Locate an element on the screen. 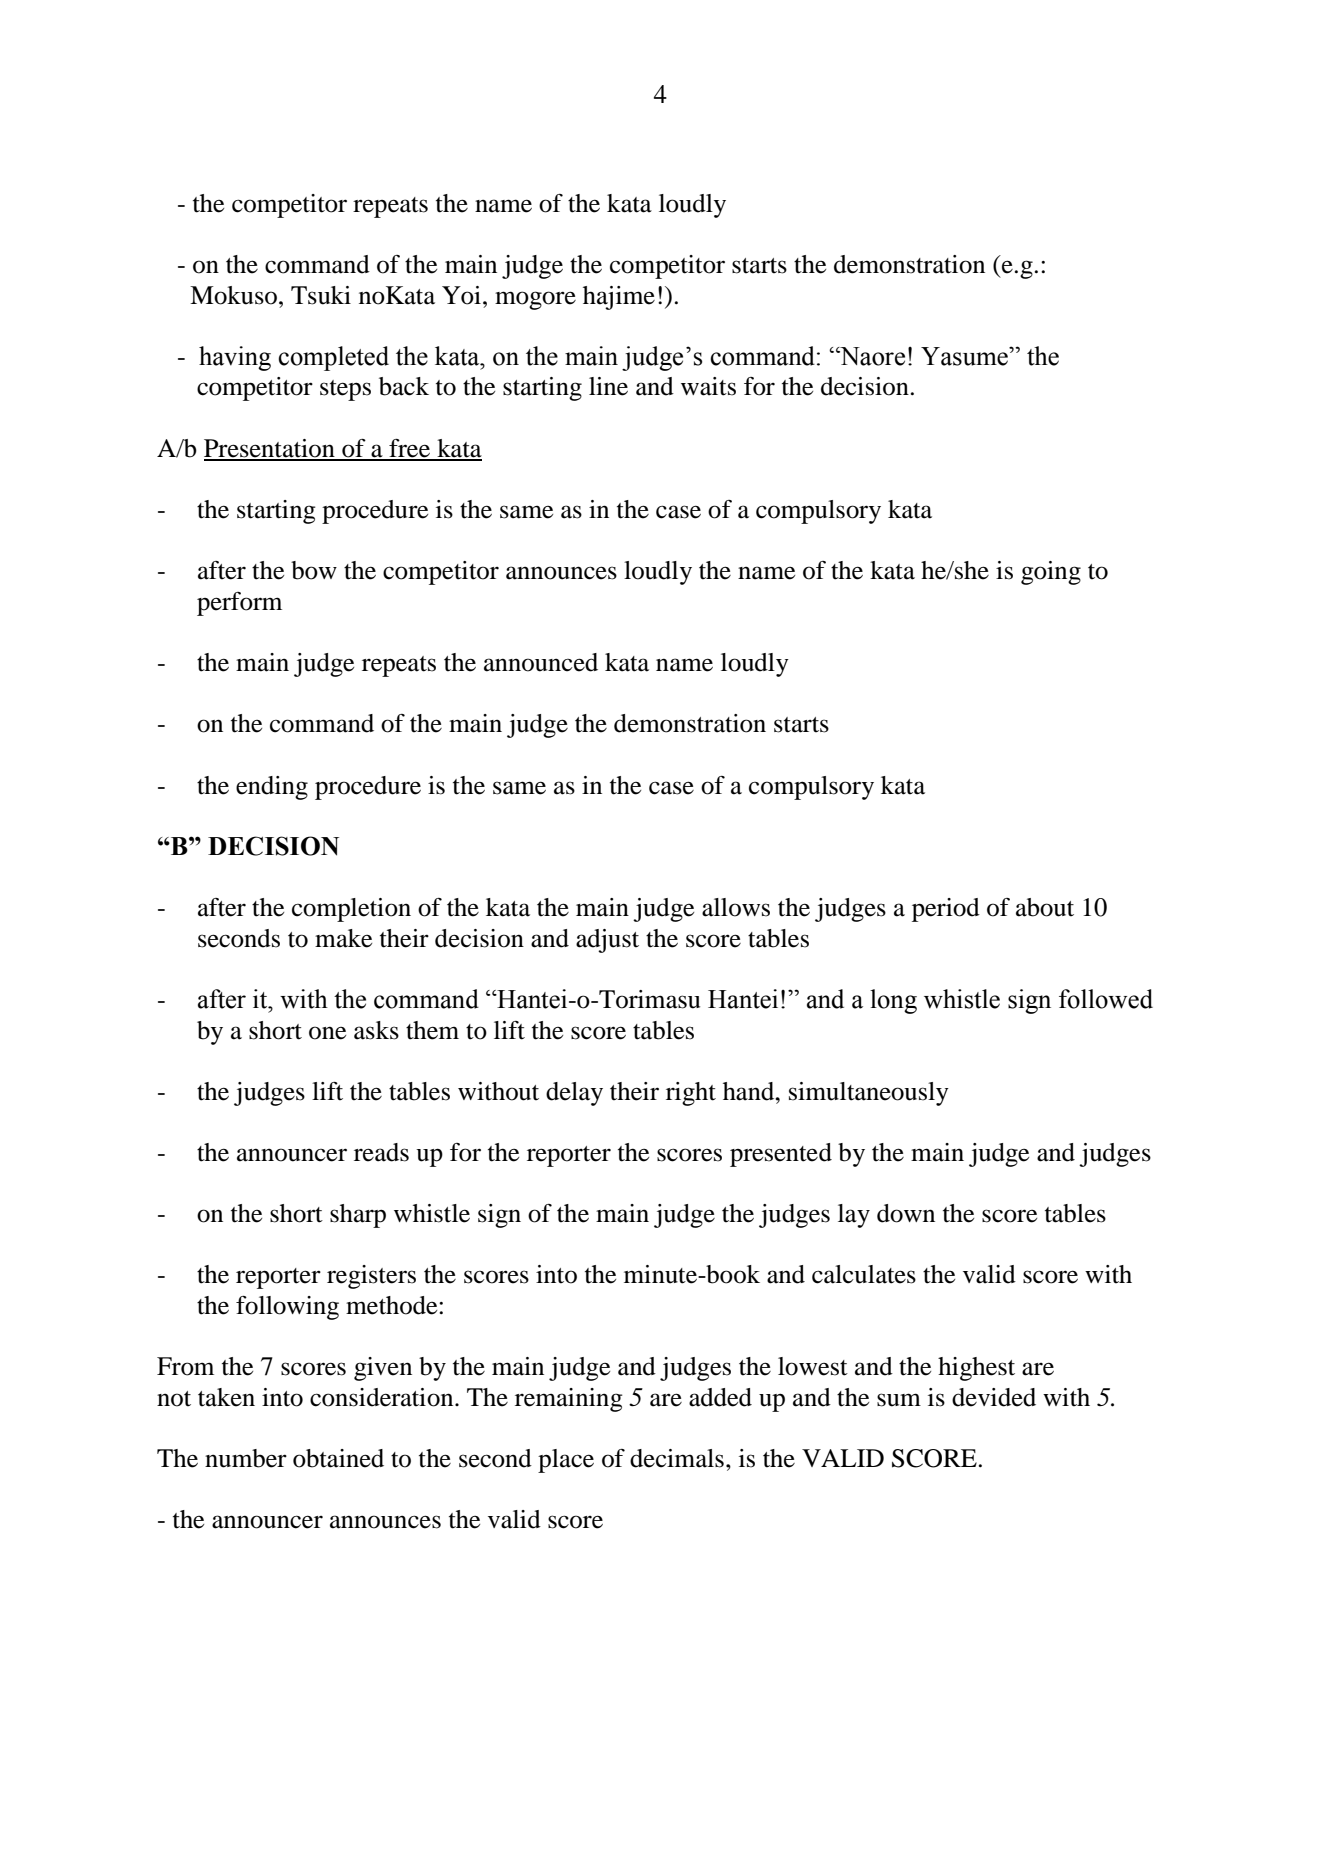 The image size is (1321, 1868). number is located at coordinates (246, 1458).
